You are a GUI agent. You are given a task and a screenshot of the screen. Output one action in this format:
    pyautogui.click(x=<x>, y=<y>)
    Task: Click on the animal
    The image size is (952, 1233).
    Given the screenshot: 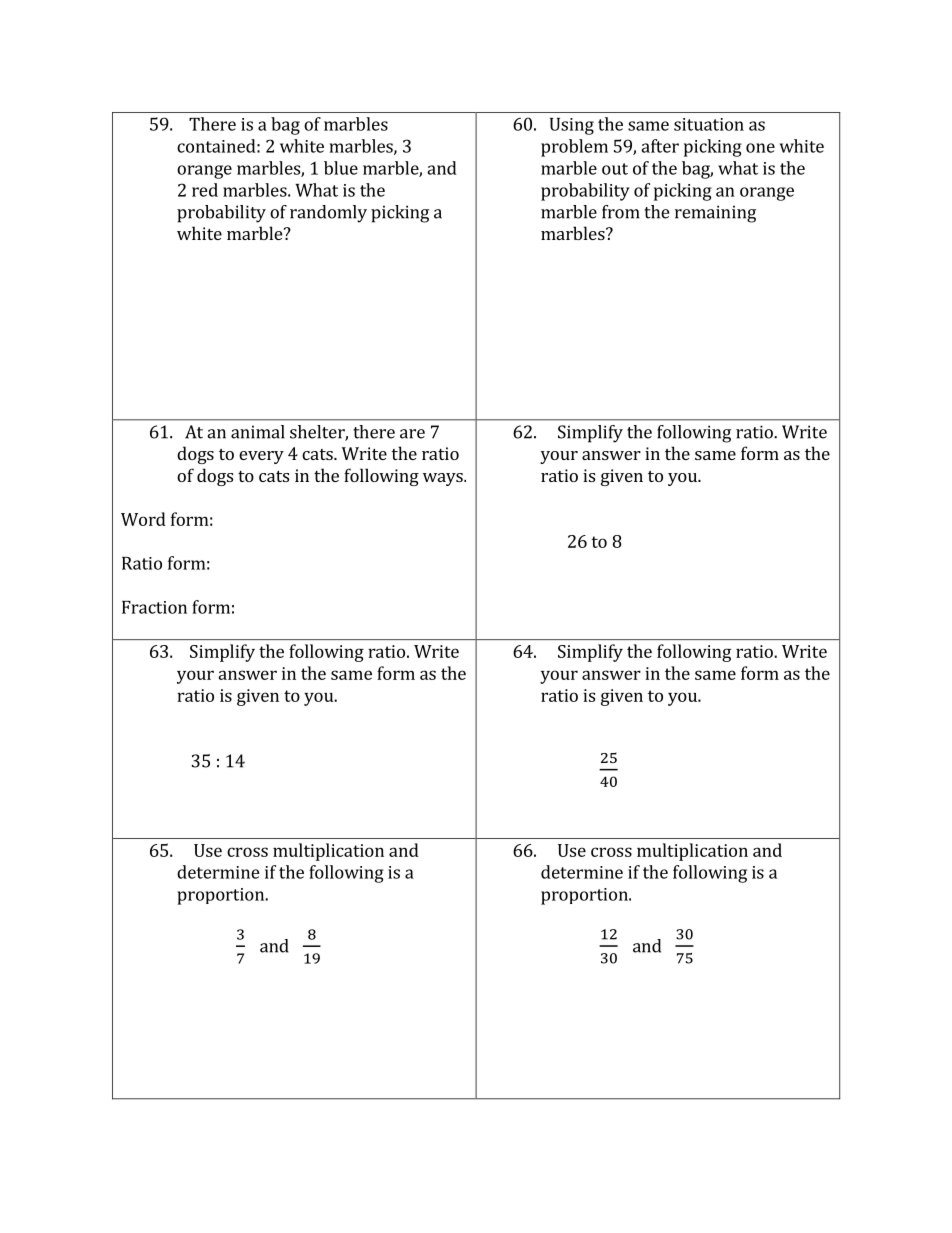 What is the action you would take?
    pyautogui.click(x=258, y=432)
